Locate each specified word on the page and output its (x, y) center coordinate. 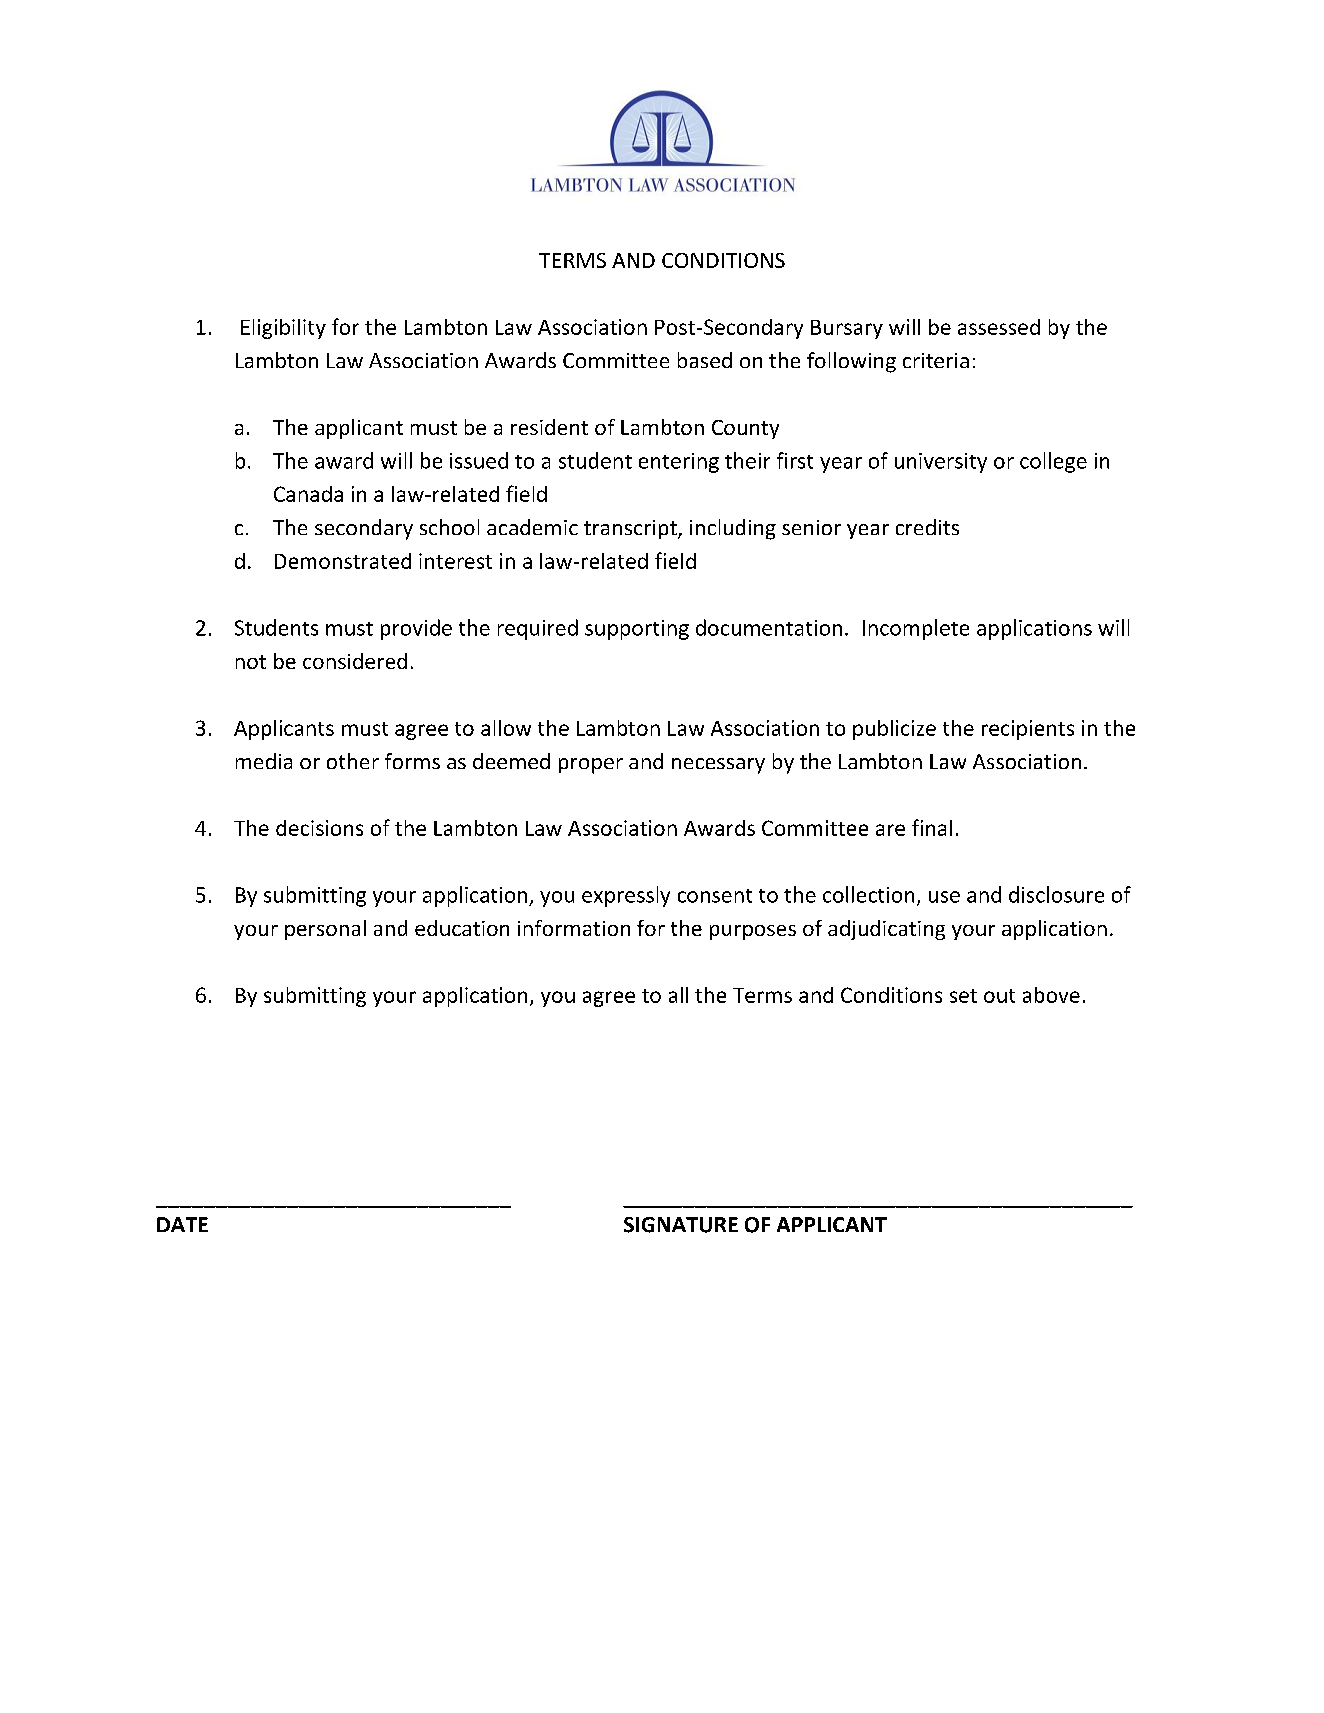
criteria (936, 360)
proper (591, 766)
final (932, 827)
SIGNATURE (681, 1225)
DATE (182, 1224)
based (705, 360)
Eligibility (283, 329)
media (264, 761)
